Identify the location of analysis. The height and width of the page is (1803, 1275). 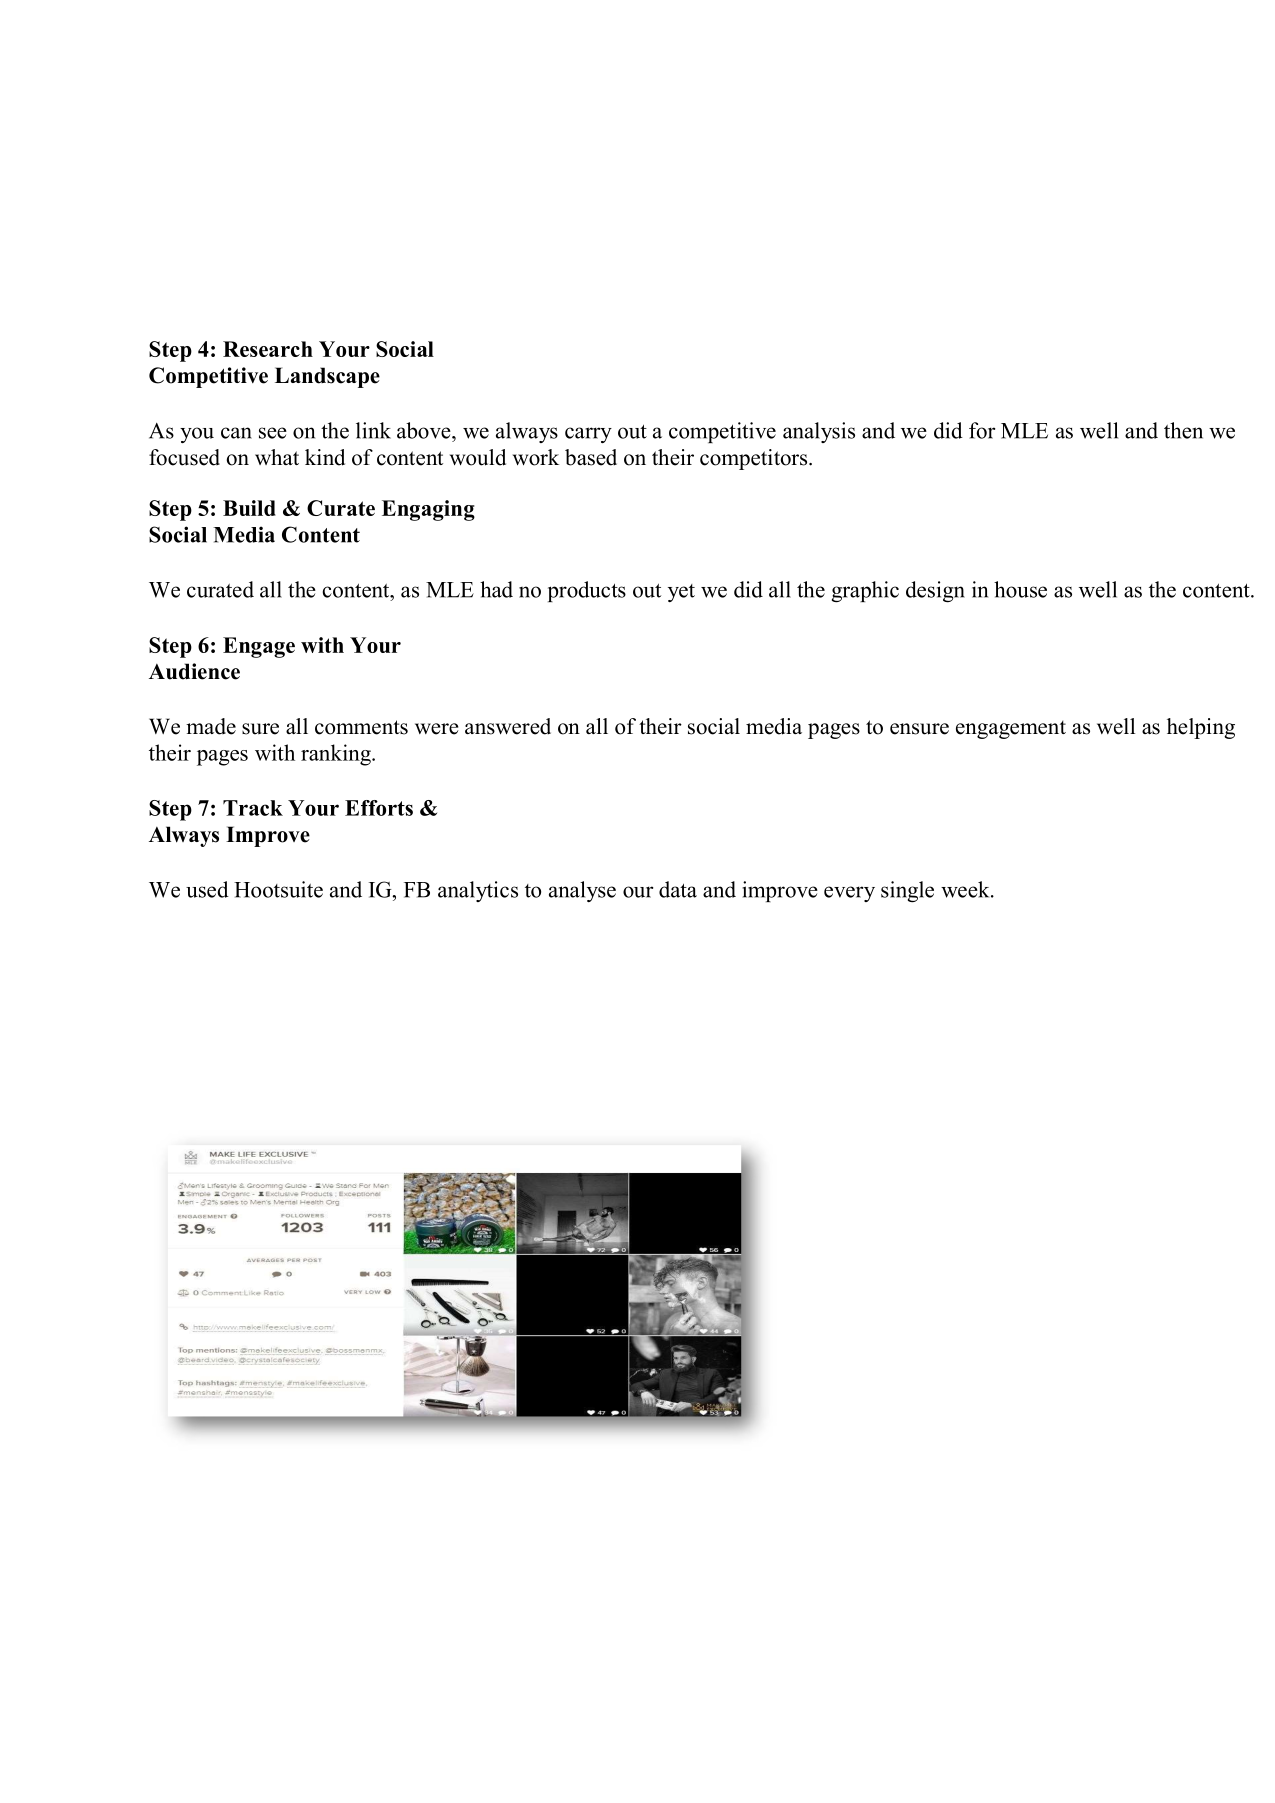
(819, 432).
